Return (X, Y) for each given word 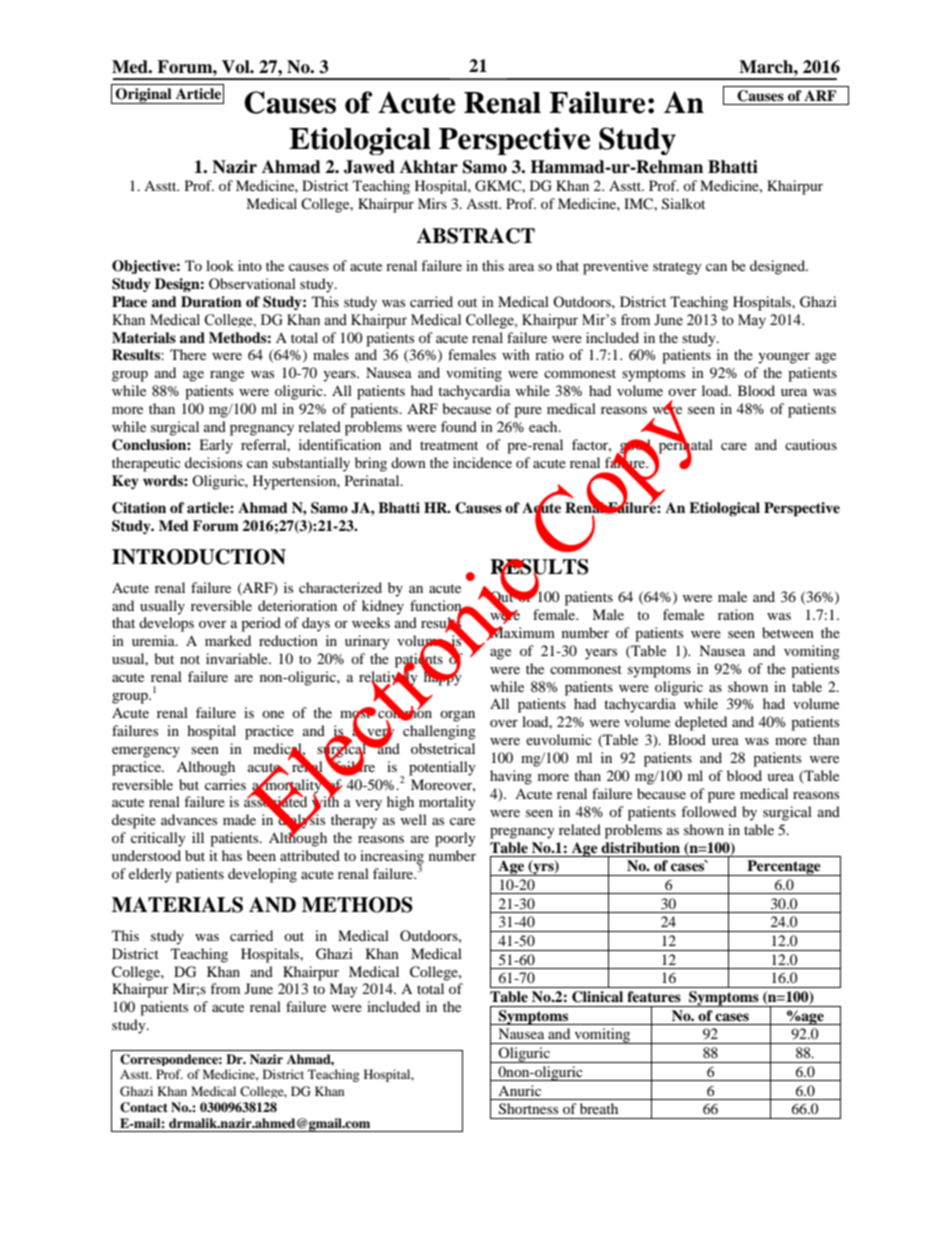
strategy (677, 268)
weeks (371, 622)
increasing (392, 858)
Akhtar (429, 167)
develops (166, 624)
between (788, 632)
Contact (144, 1107)
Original (144, 96)
